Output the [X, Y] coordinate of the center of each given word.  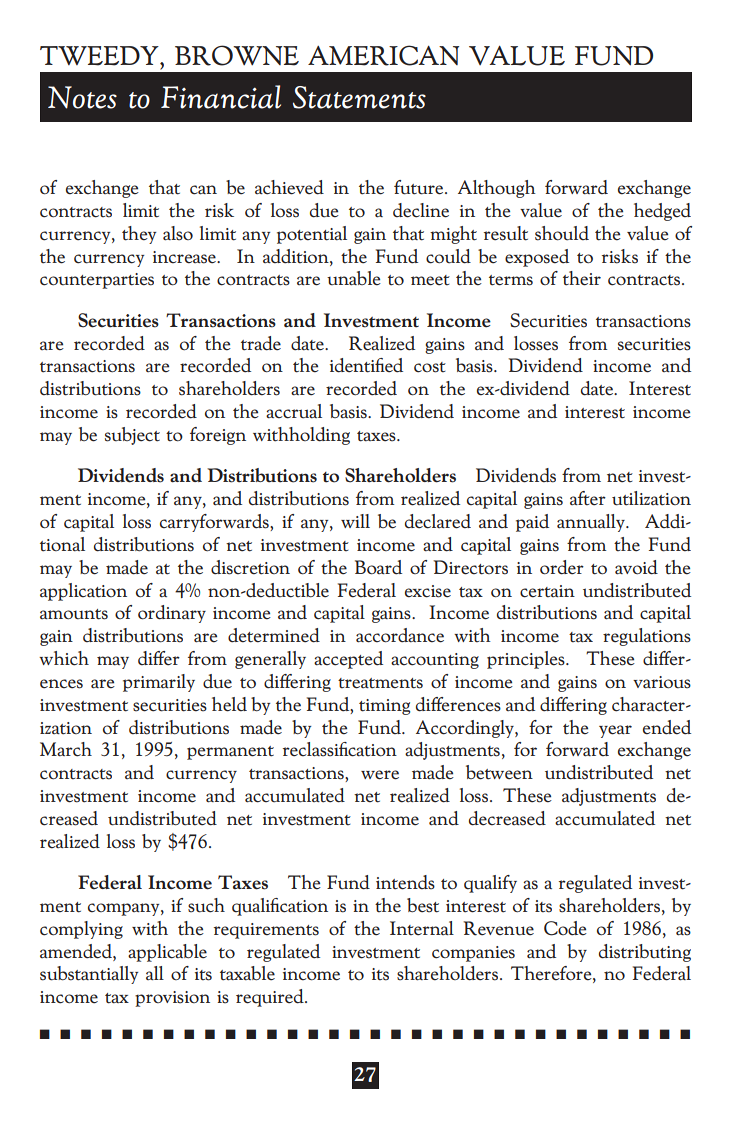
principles [527, 660]
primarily [159, 683]
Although [497, 189]
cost [430, 367]
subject [132, 436]
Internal [422, 928]
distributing [645, 953]
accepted [348, 660]
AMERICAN [383, 55]
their [582, 278]
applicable [167, 953]
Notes [82, 97]
